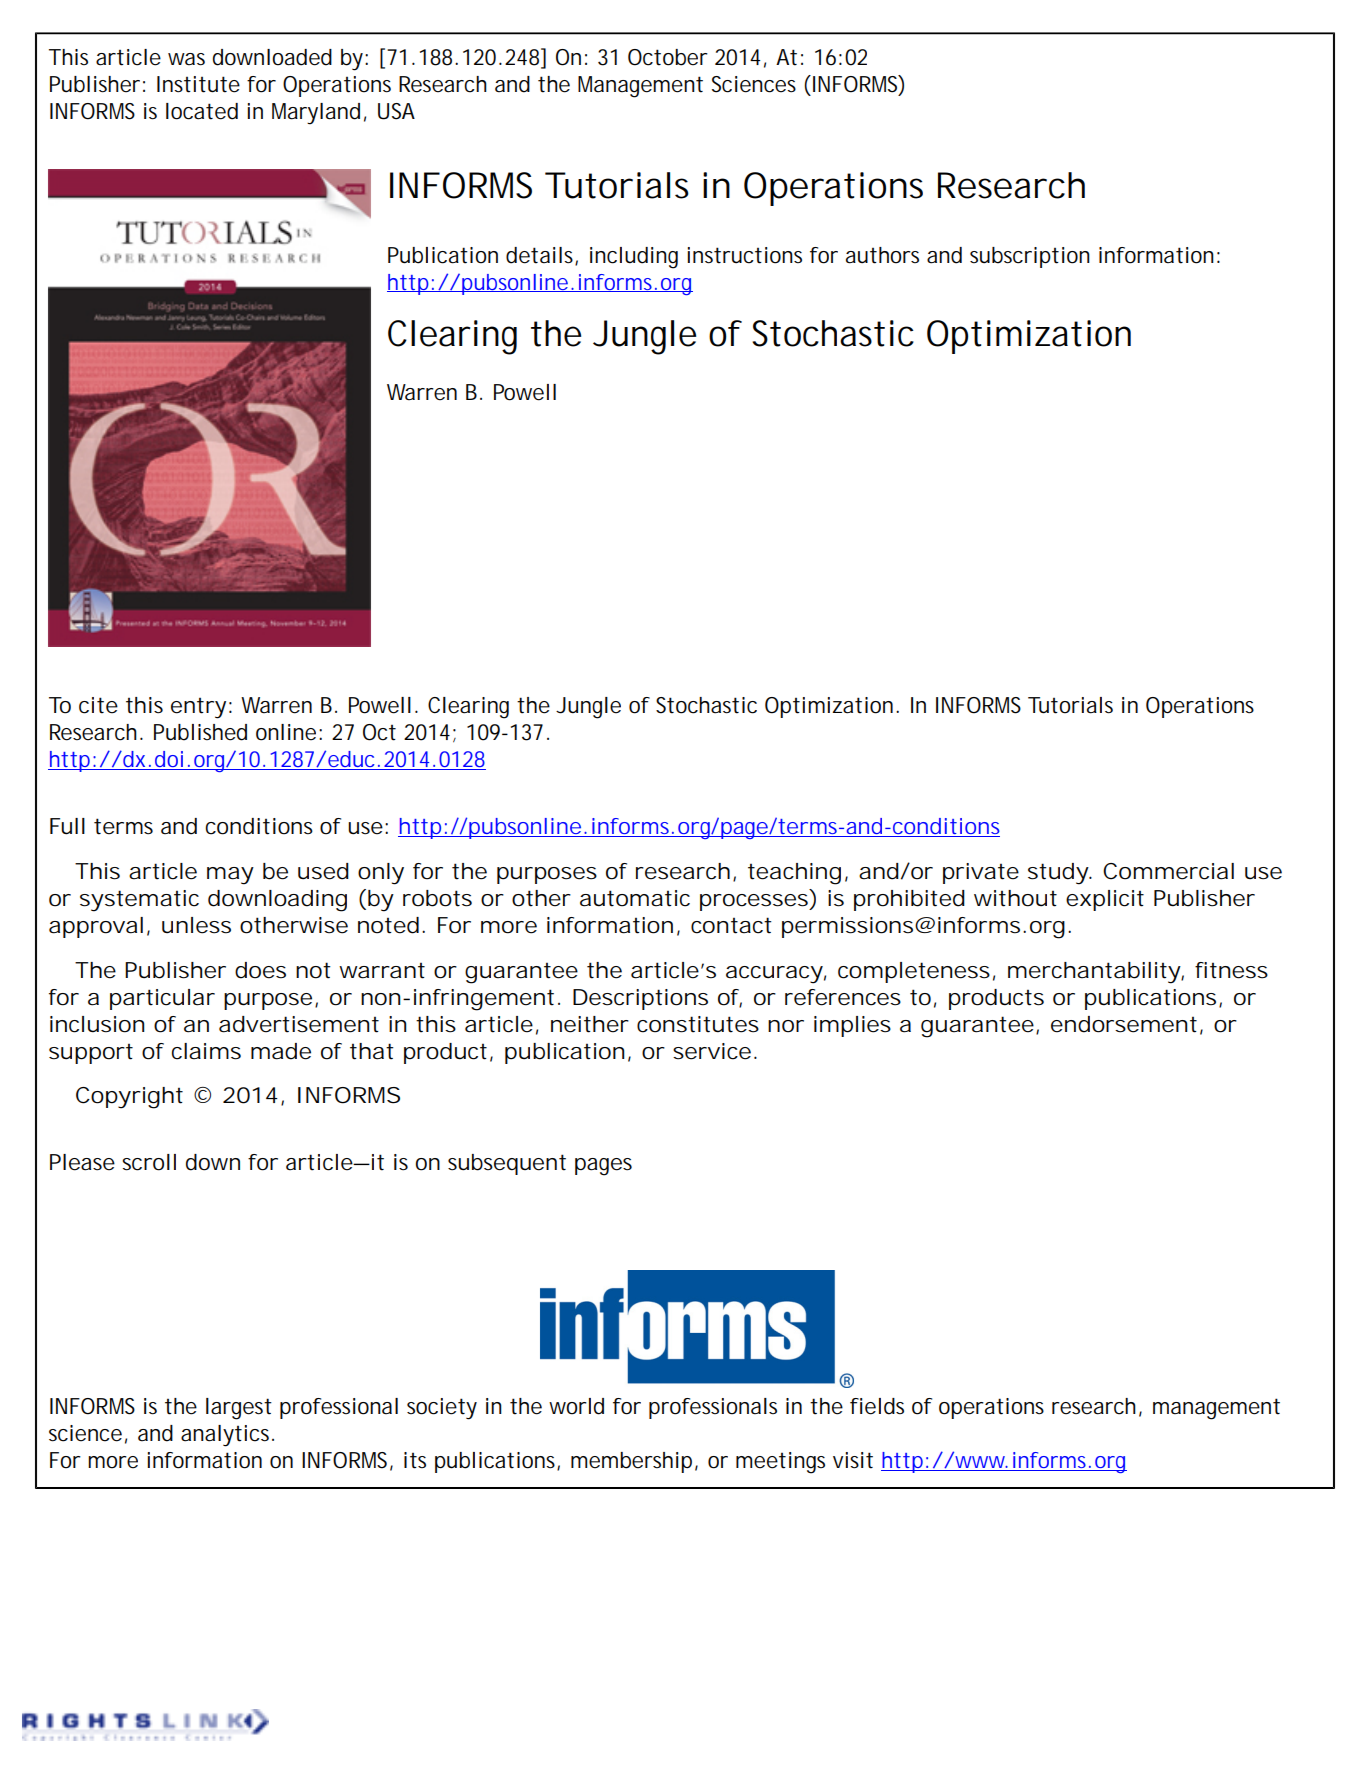  What do you see at coordinates (227, 1436) in the screenshot?
I see `analytics` at bounding box center [227, 1436].
